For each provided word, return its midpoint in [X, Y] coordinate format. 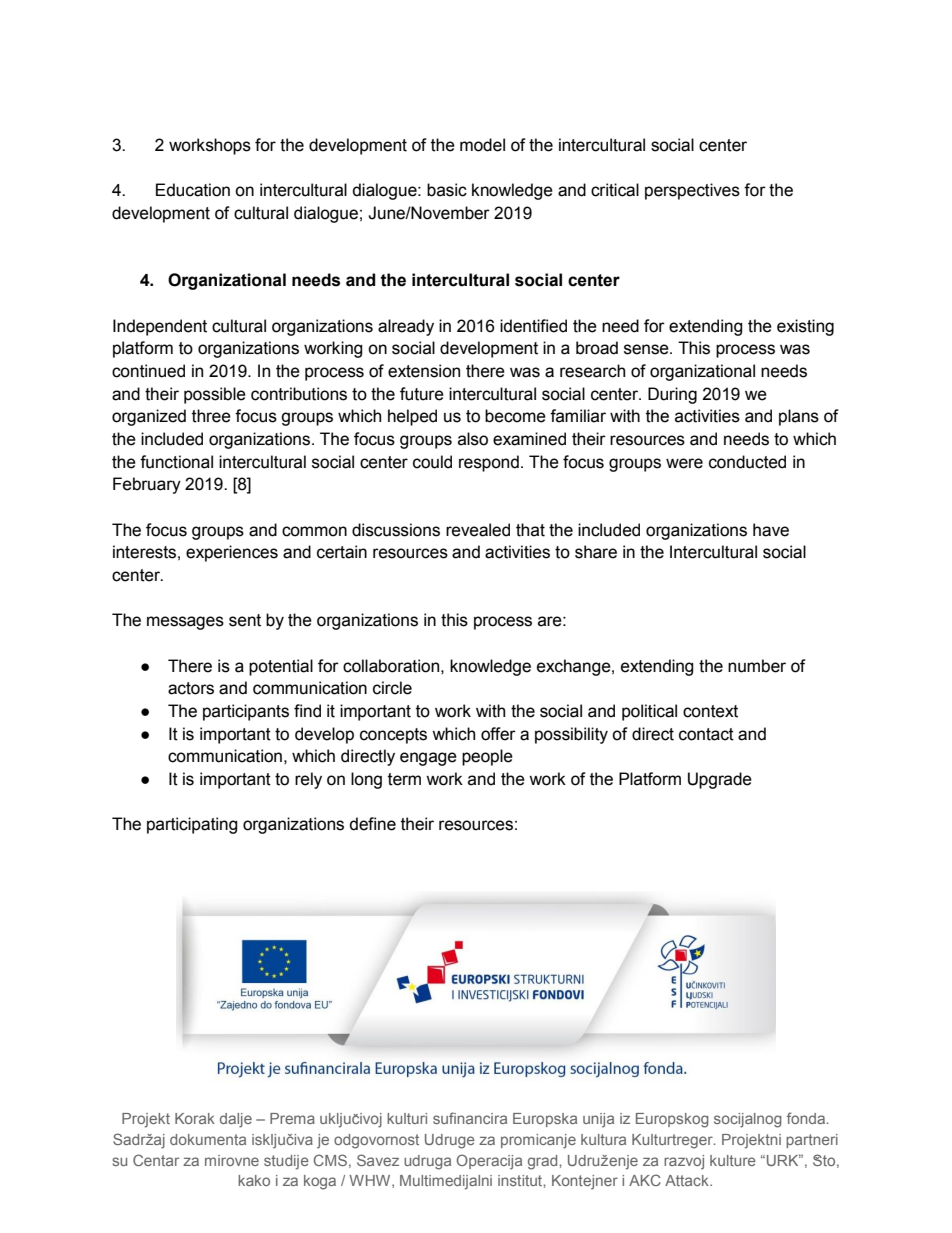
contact [706, 734]
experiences [232, 553]
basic [447, 190]
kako [254, 1180]
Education [193, 190]
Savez [378, 1160]
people [487, 757]
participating [192, 825]
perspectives [692, 191]
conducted [747, 462]
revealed [478, 530]
